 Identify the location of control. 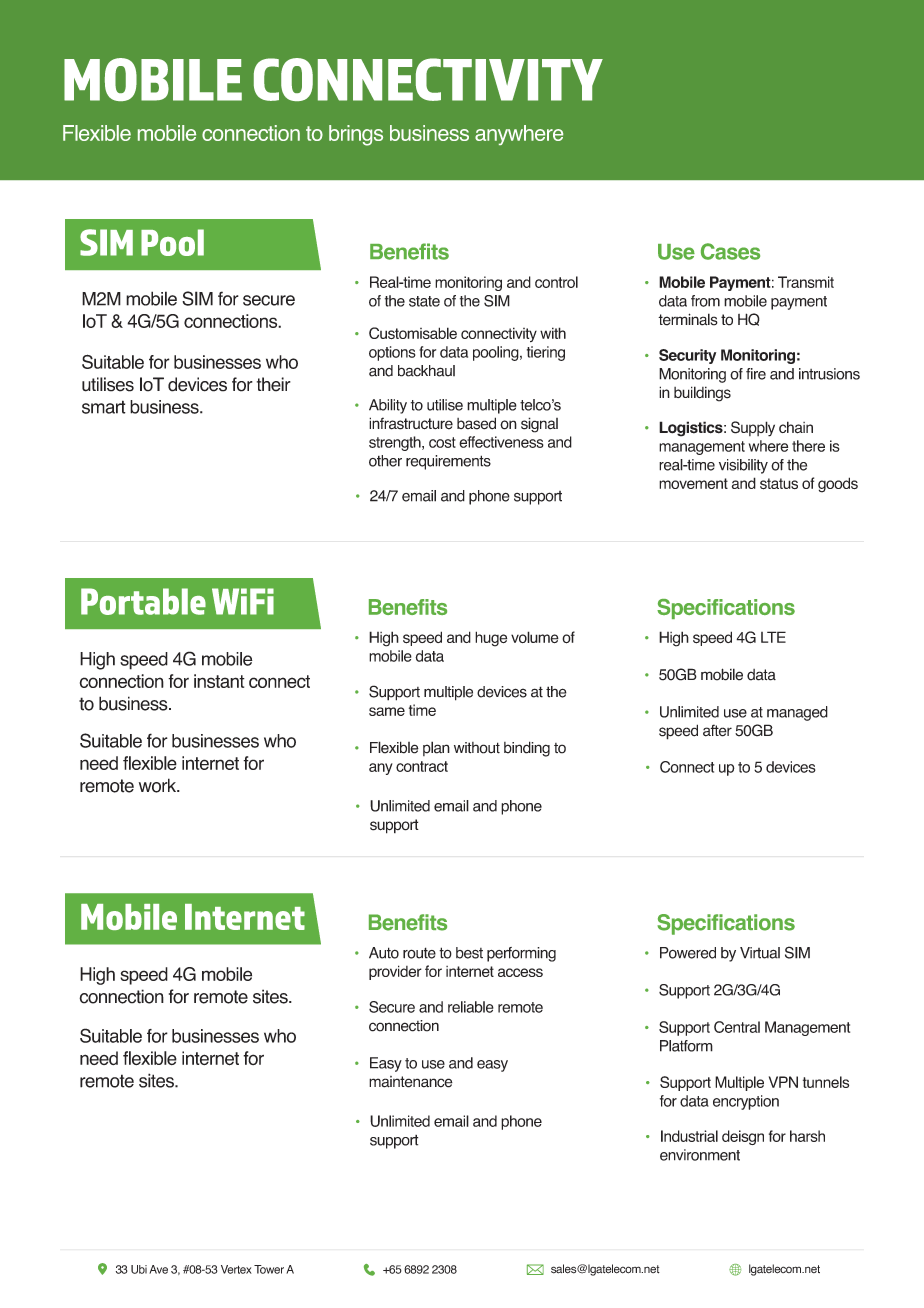
(556, 282).
